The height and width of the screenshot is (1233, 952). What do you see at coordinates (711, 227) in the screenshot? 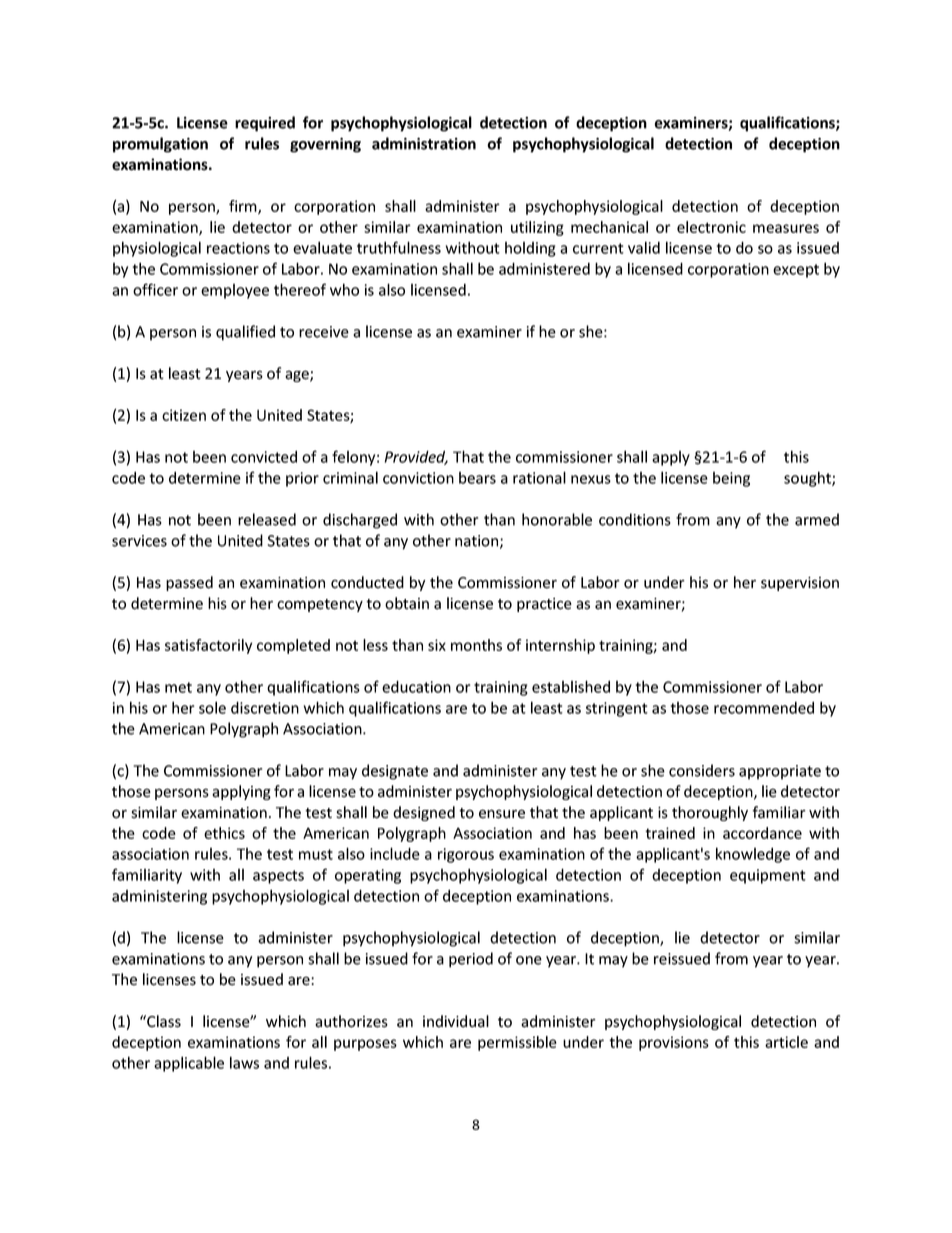
I see `electronic` at bounding box center [711, 227].
